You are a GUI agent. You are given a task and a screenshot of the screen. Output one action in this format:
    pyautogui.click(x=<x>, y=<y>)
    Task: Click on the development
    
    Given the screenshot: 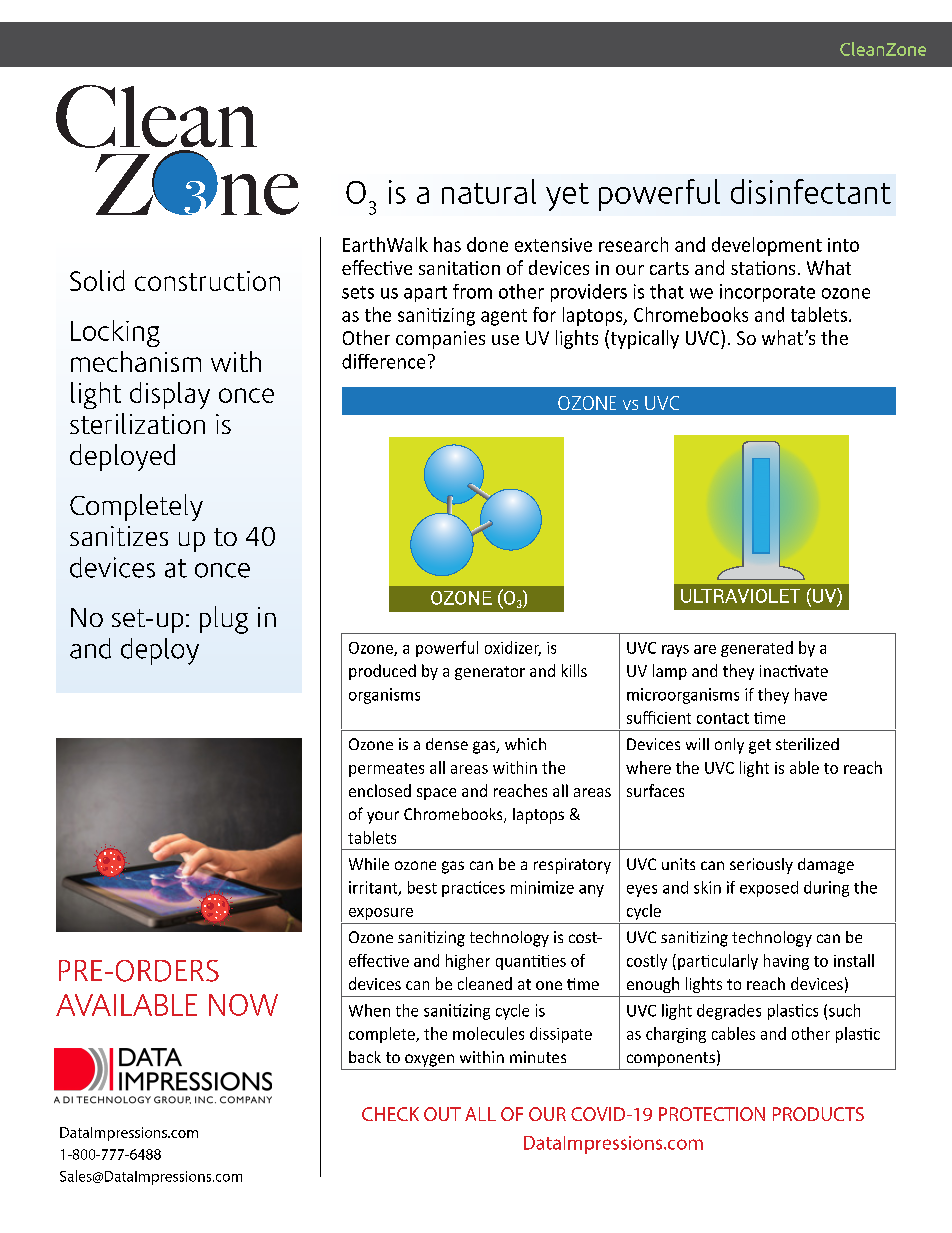 What is the action you would take?
    pyautogui.click(x=767, y=246)
